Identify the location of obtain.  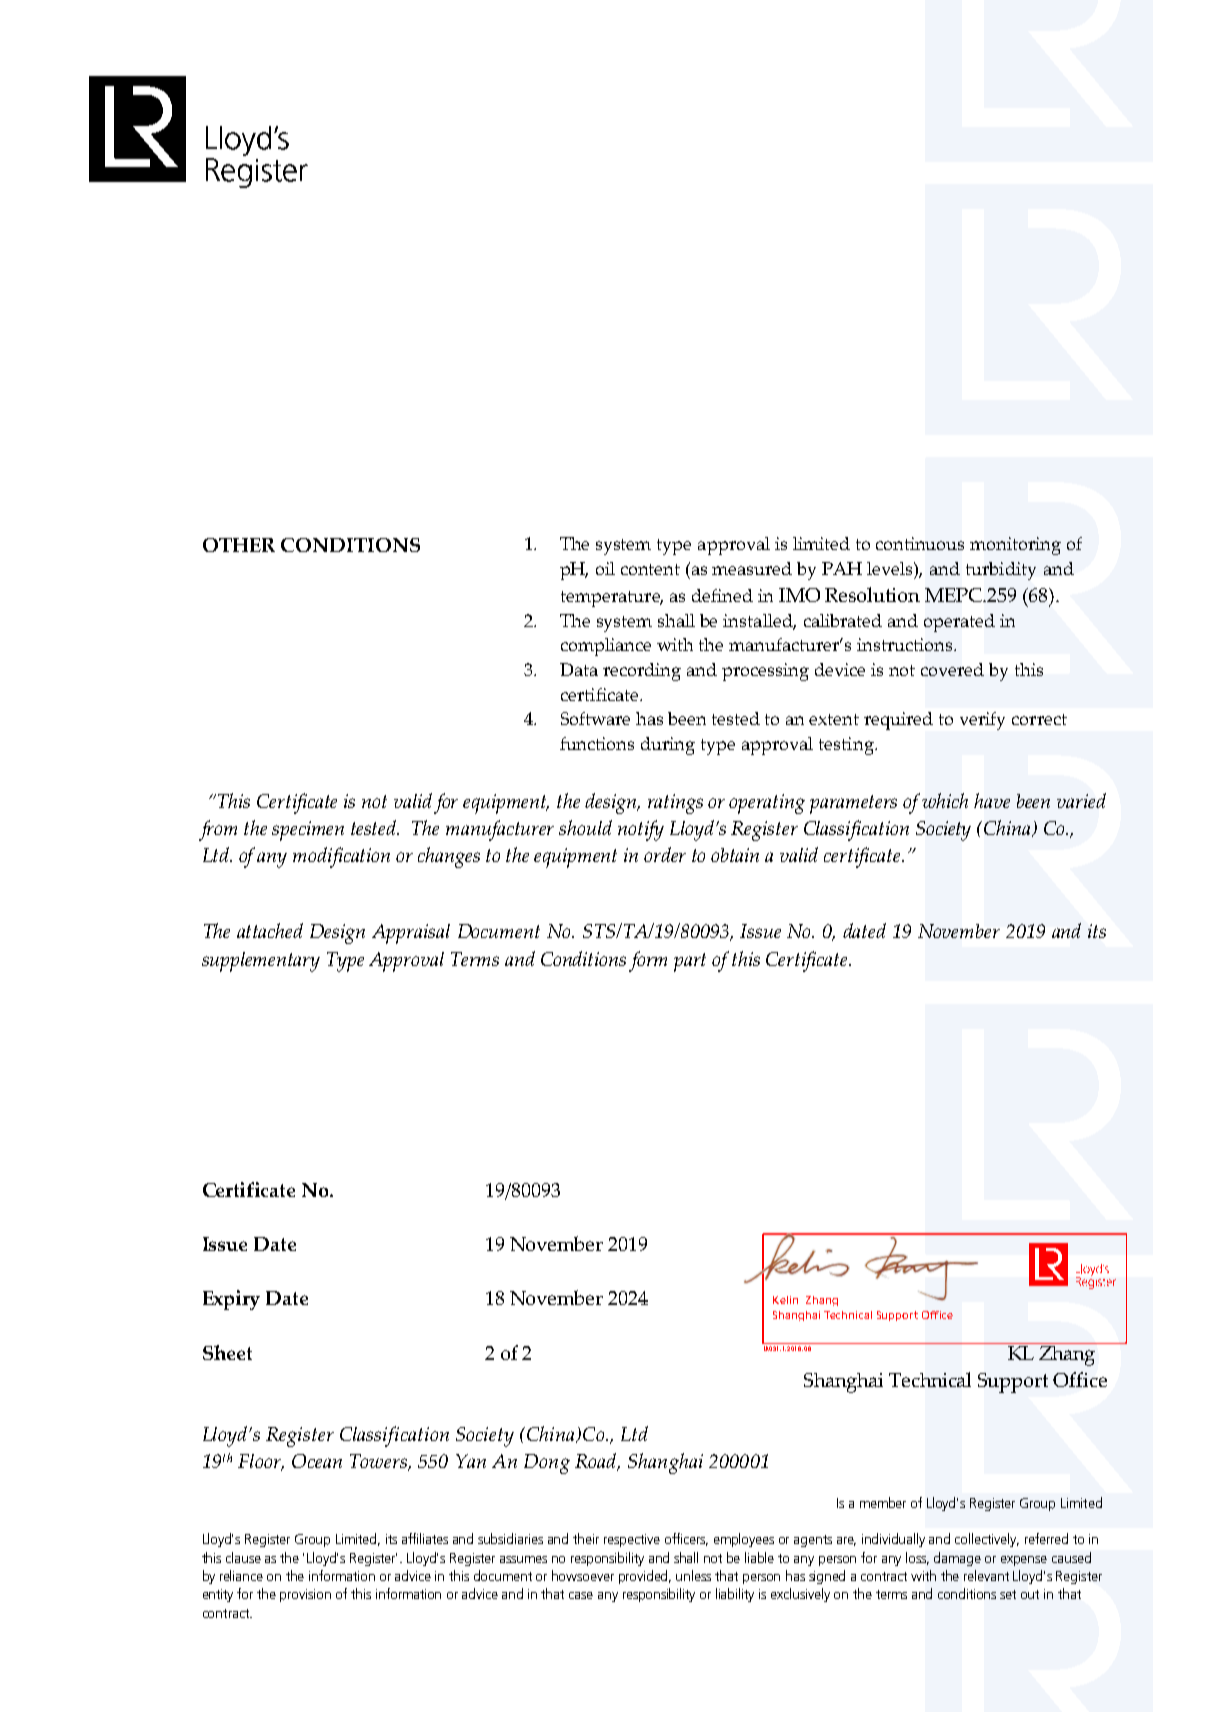
(735, 855).
